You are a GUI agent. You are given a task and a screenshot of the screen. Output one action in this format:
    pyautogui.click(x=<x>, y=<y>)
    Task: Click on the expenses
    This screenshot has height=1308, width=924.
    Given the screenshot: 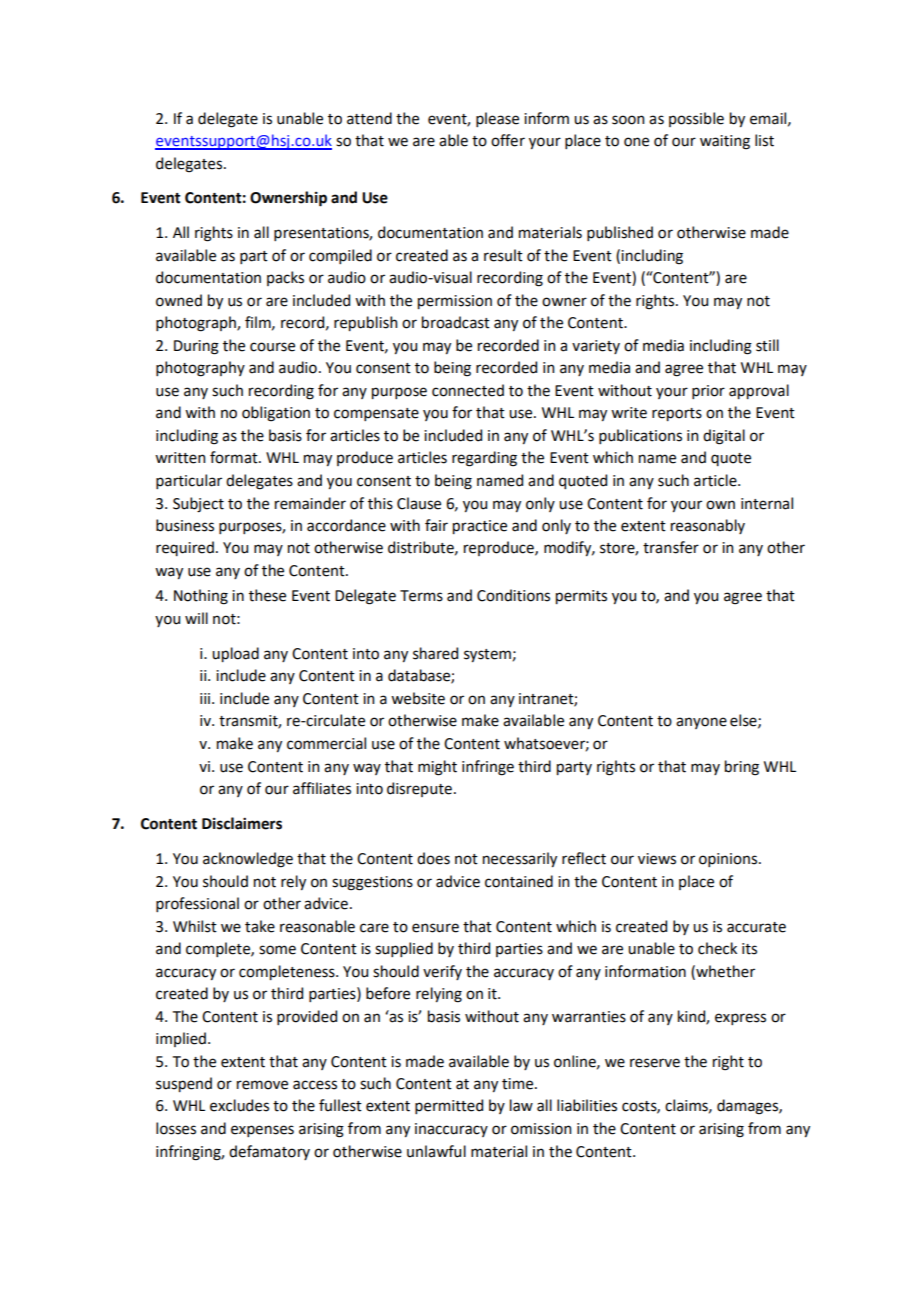 What is the action you would take?
    pyautogui.click(x=262, y=1131)
